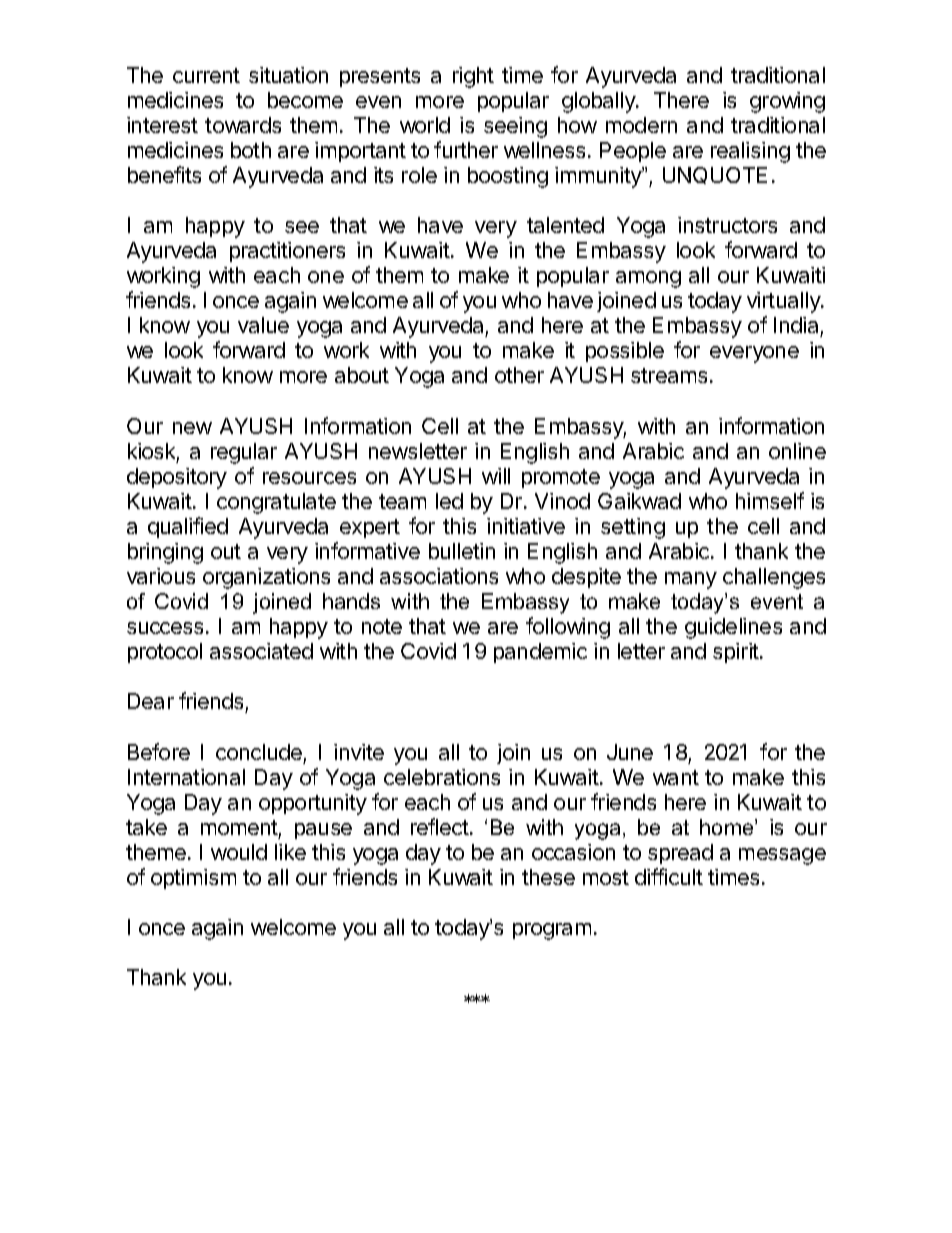  I want to click on himself, so click(770, 500).
